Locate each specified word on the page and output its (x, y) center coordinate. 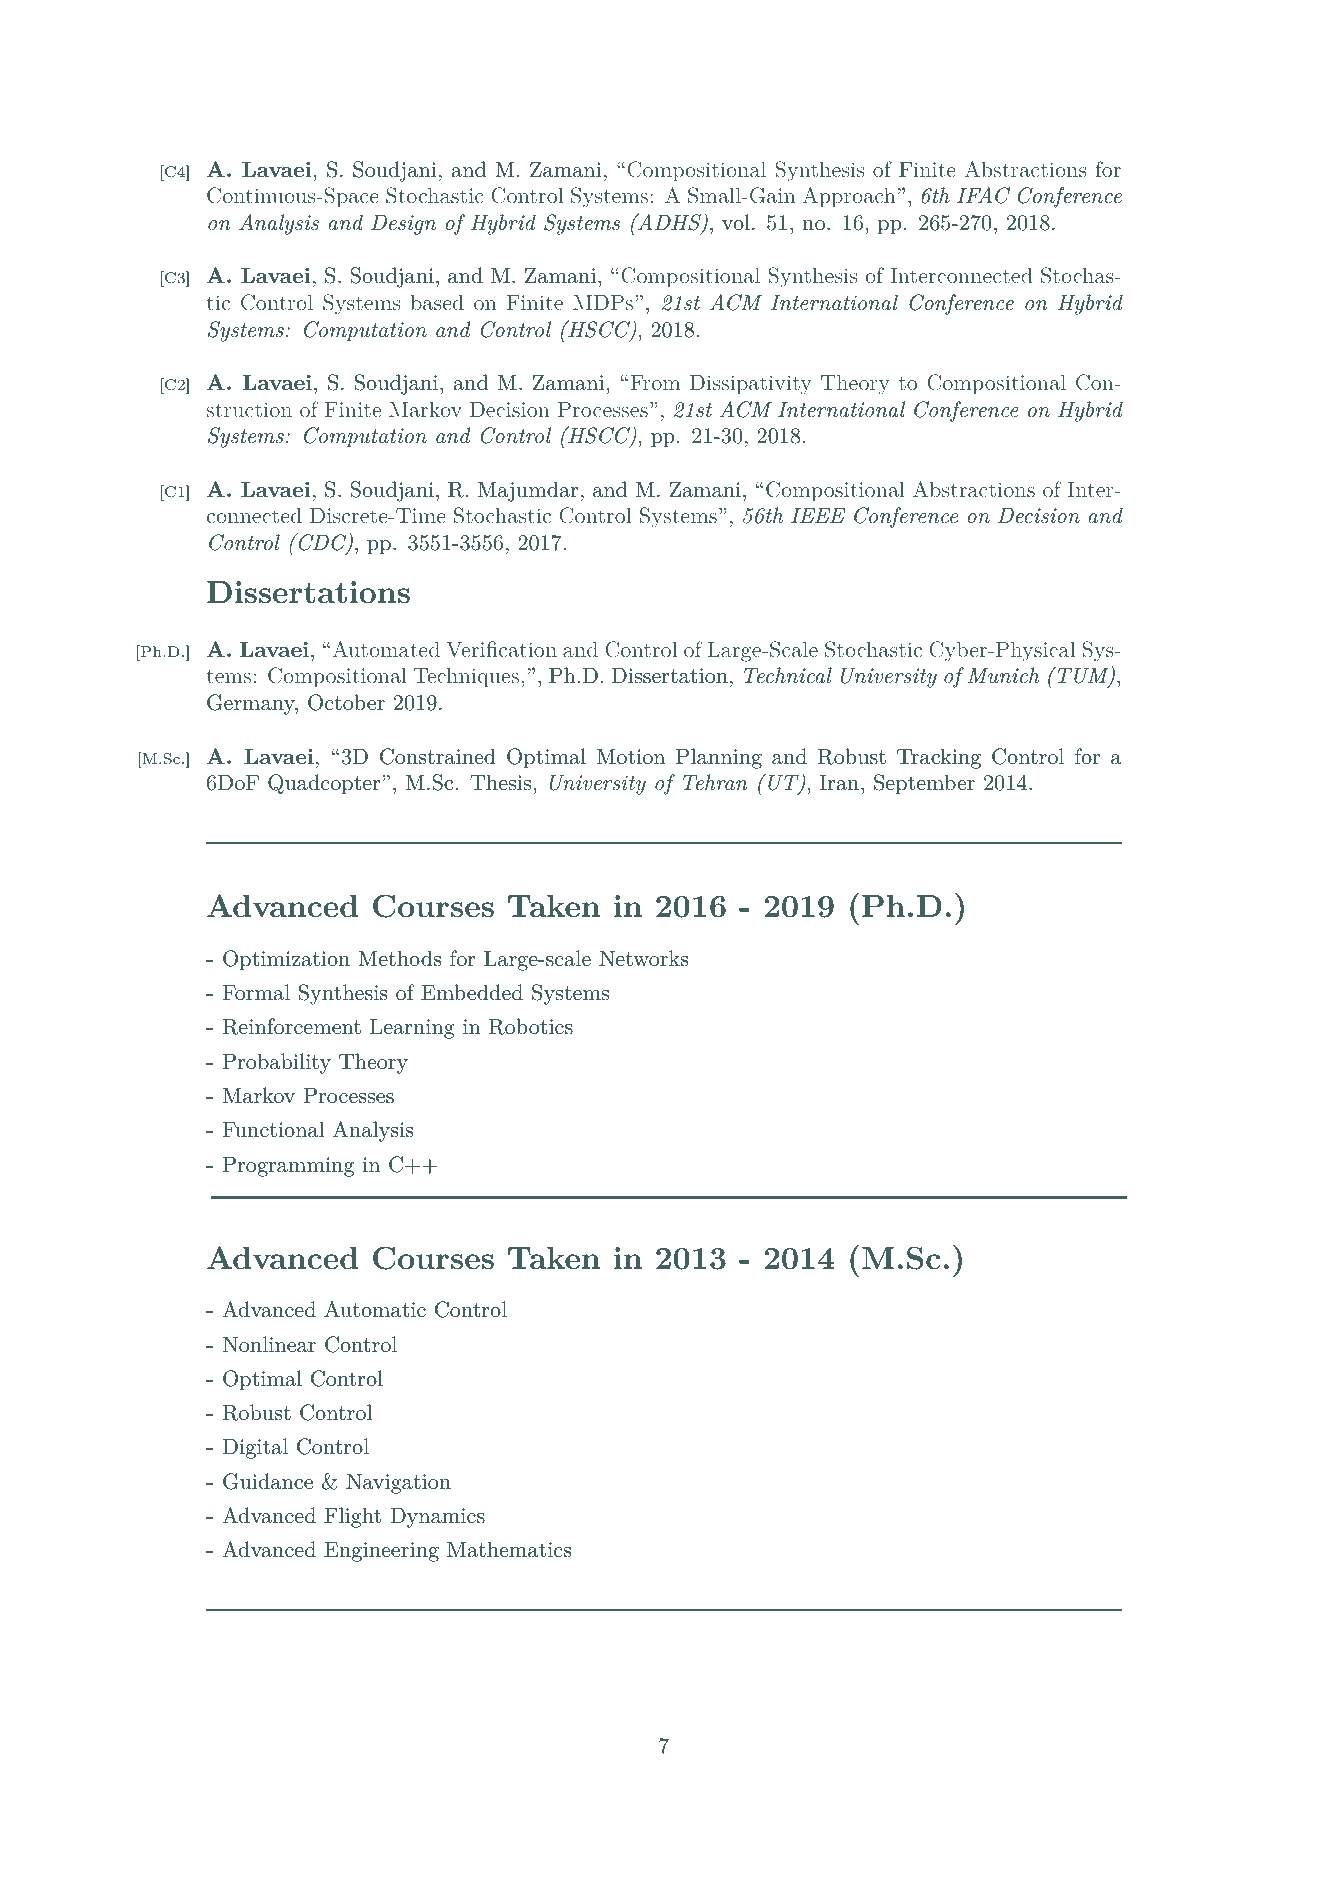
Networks (643, 958)
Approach (849, 197)
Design (403, 225)
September (924, 784)
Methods (399, 958)
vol (736, 222)
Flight (352, 1517)
